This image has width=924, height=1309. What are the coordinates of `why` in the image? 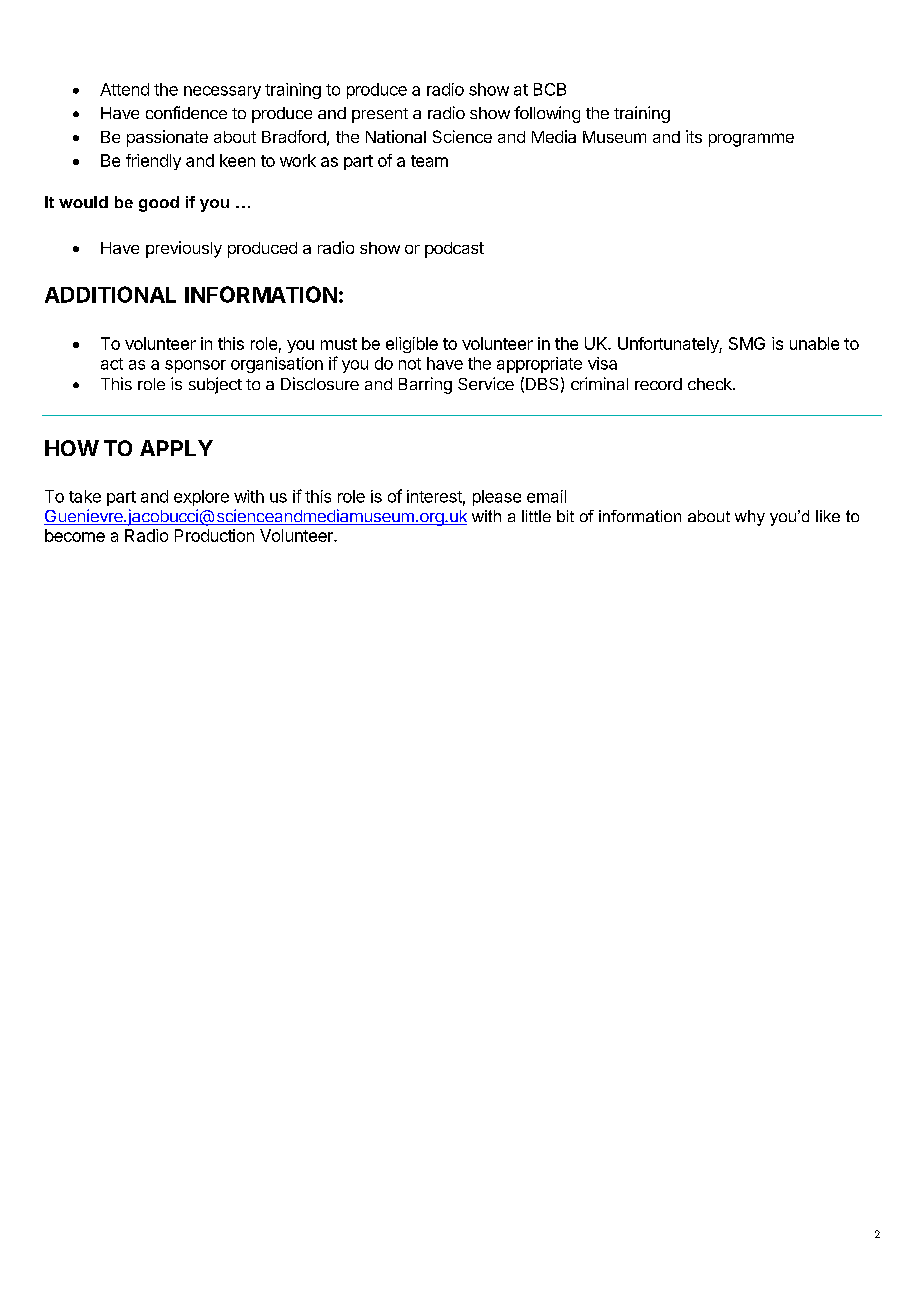 It's located at (750, 518).
